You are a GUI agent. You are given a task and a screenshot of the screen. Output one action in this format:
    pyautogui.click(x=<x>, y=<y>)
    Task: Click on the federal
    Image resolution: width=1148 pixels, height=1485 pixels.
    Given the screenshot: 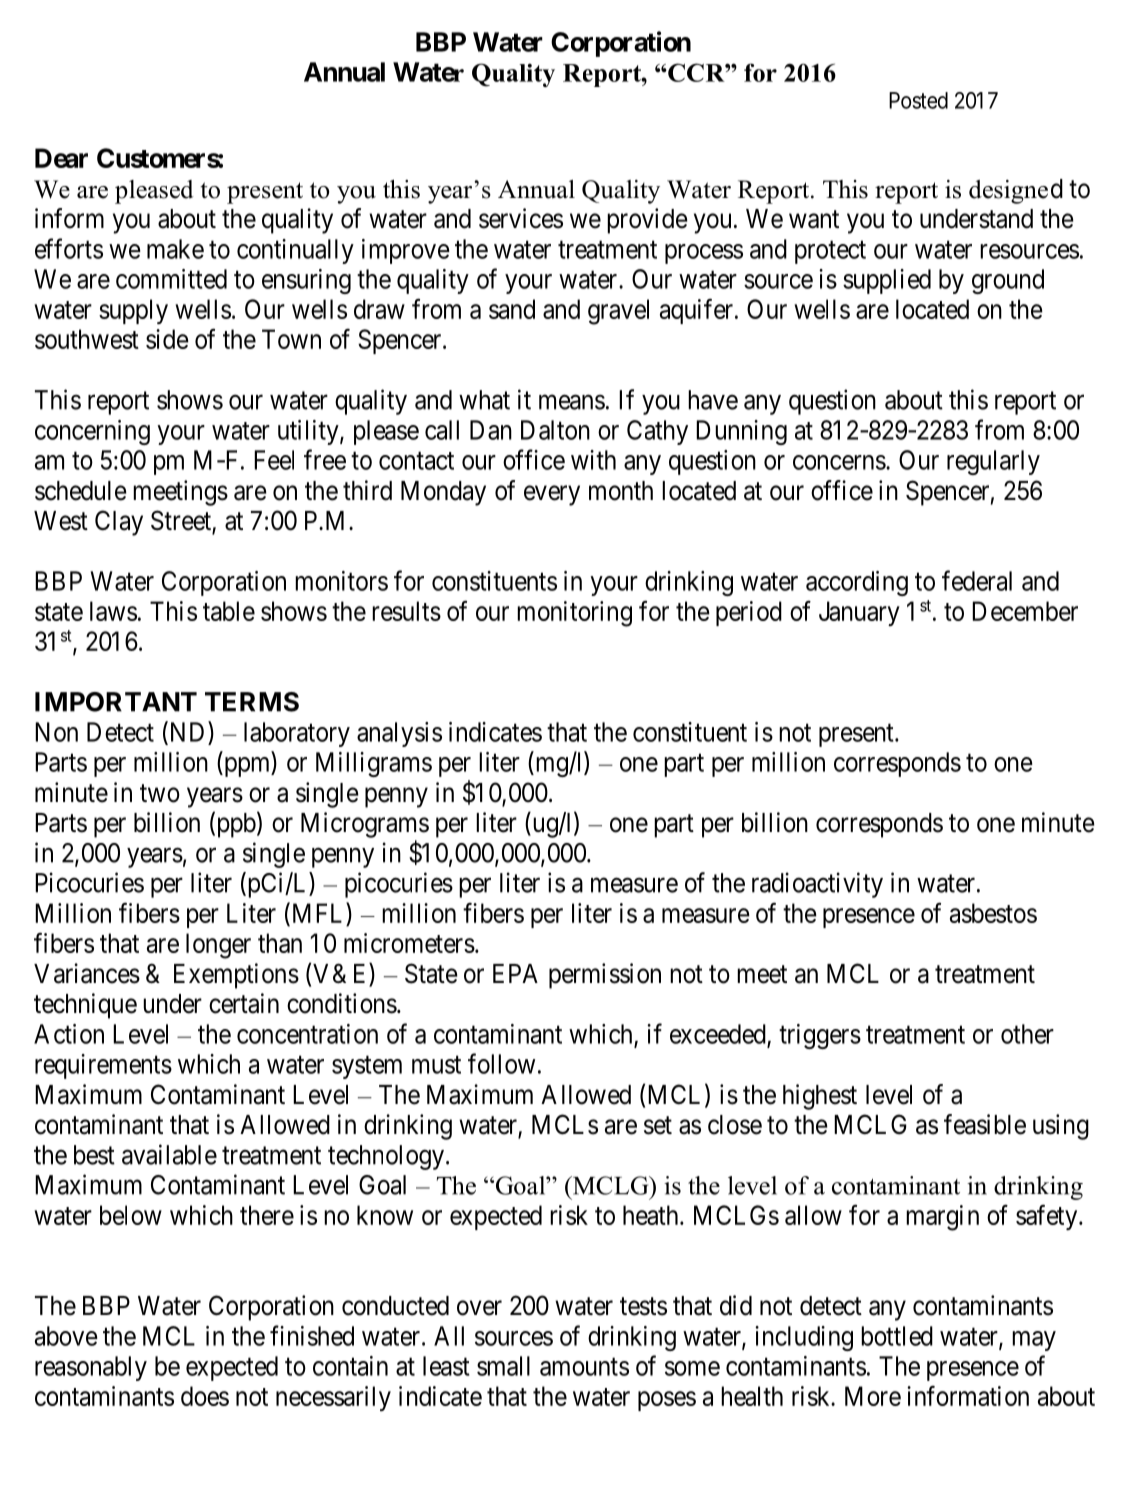 What is the action you would take?
    pyautogui.click(x=977, y=580)
